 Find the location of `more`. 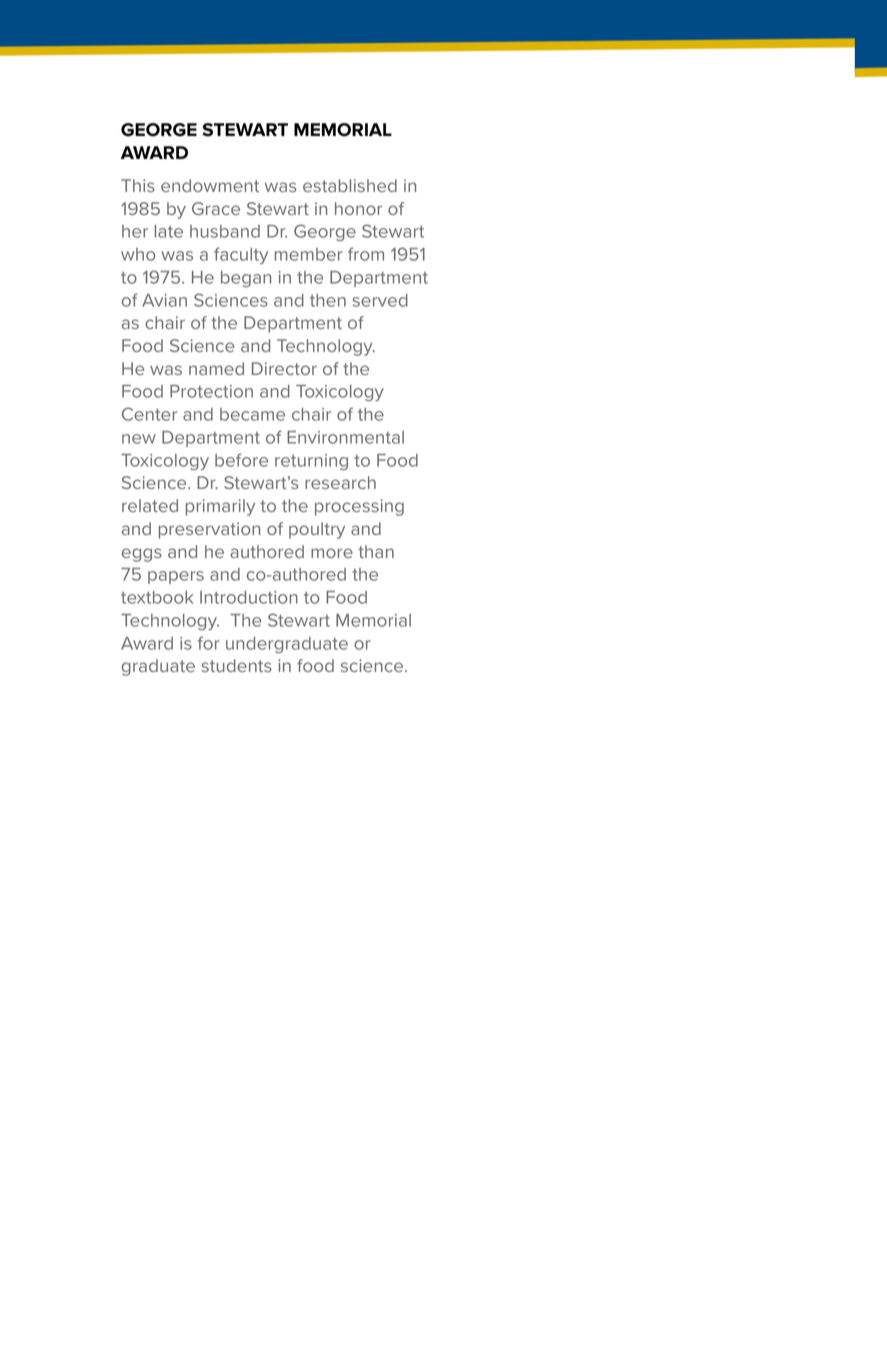

more is located at coordinates (332, 553).
